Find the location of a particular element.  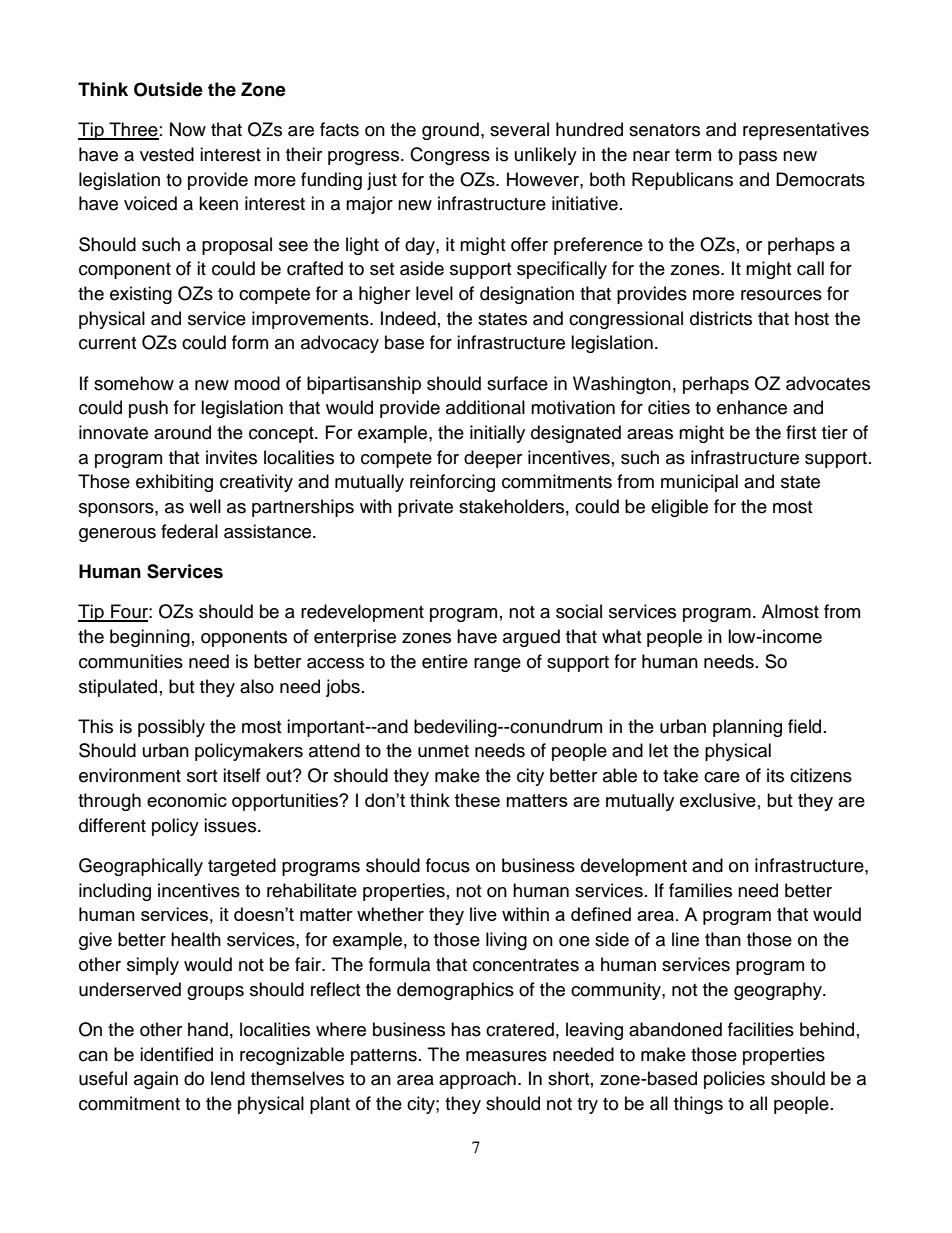

policies is located at coordinates (734, 1080).
